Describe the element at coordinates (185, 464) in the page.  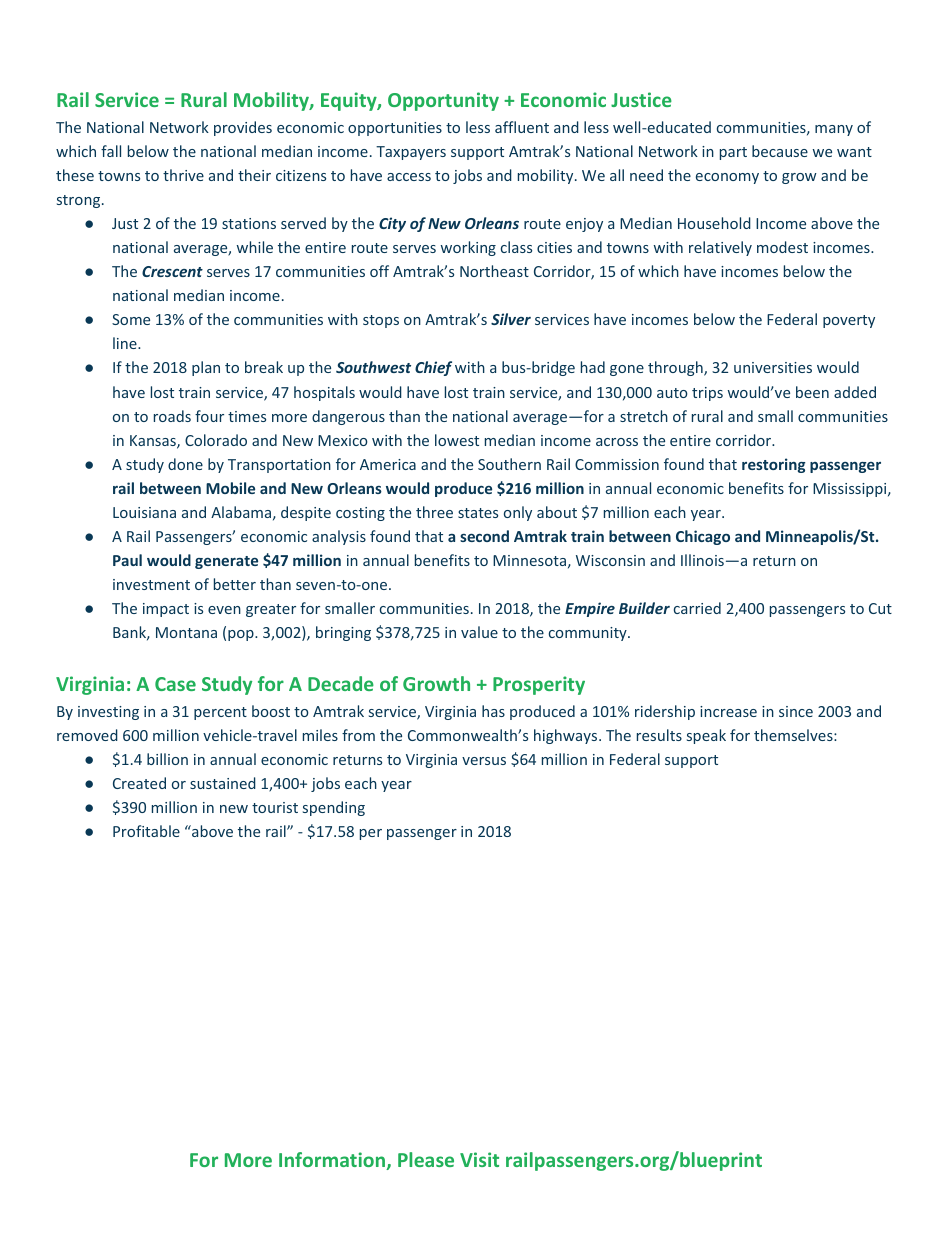
I see `done` at that location.
